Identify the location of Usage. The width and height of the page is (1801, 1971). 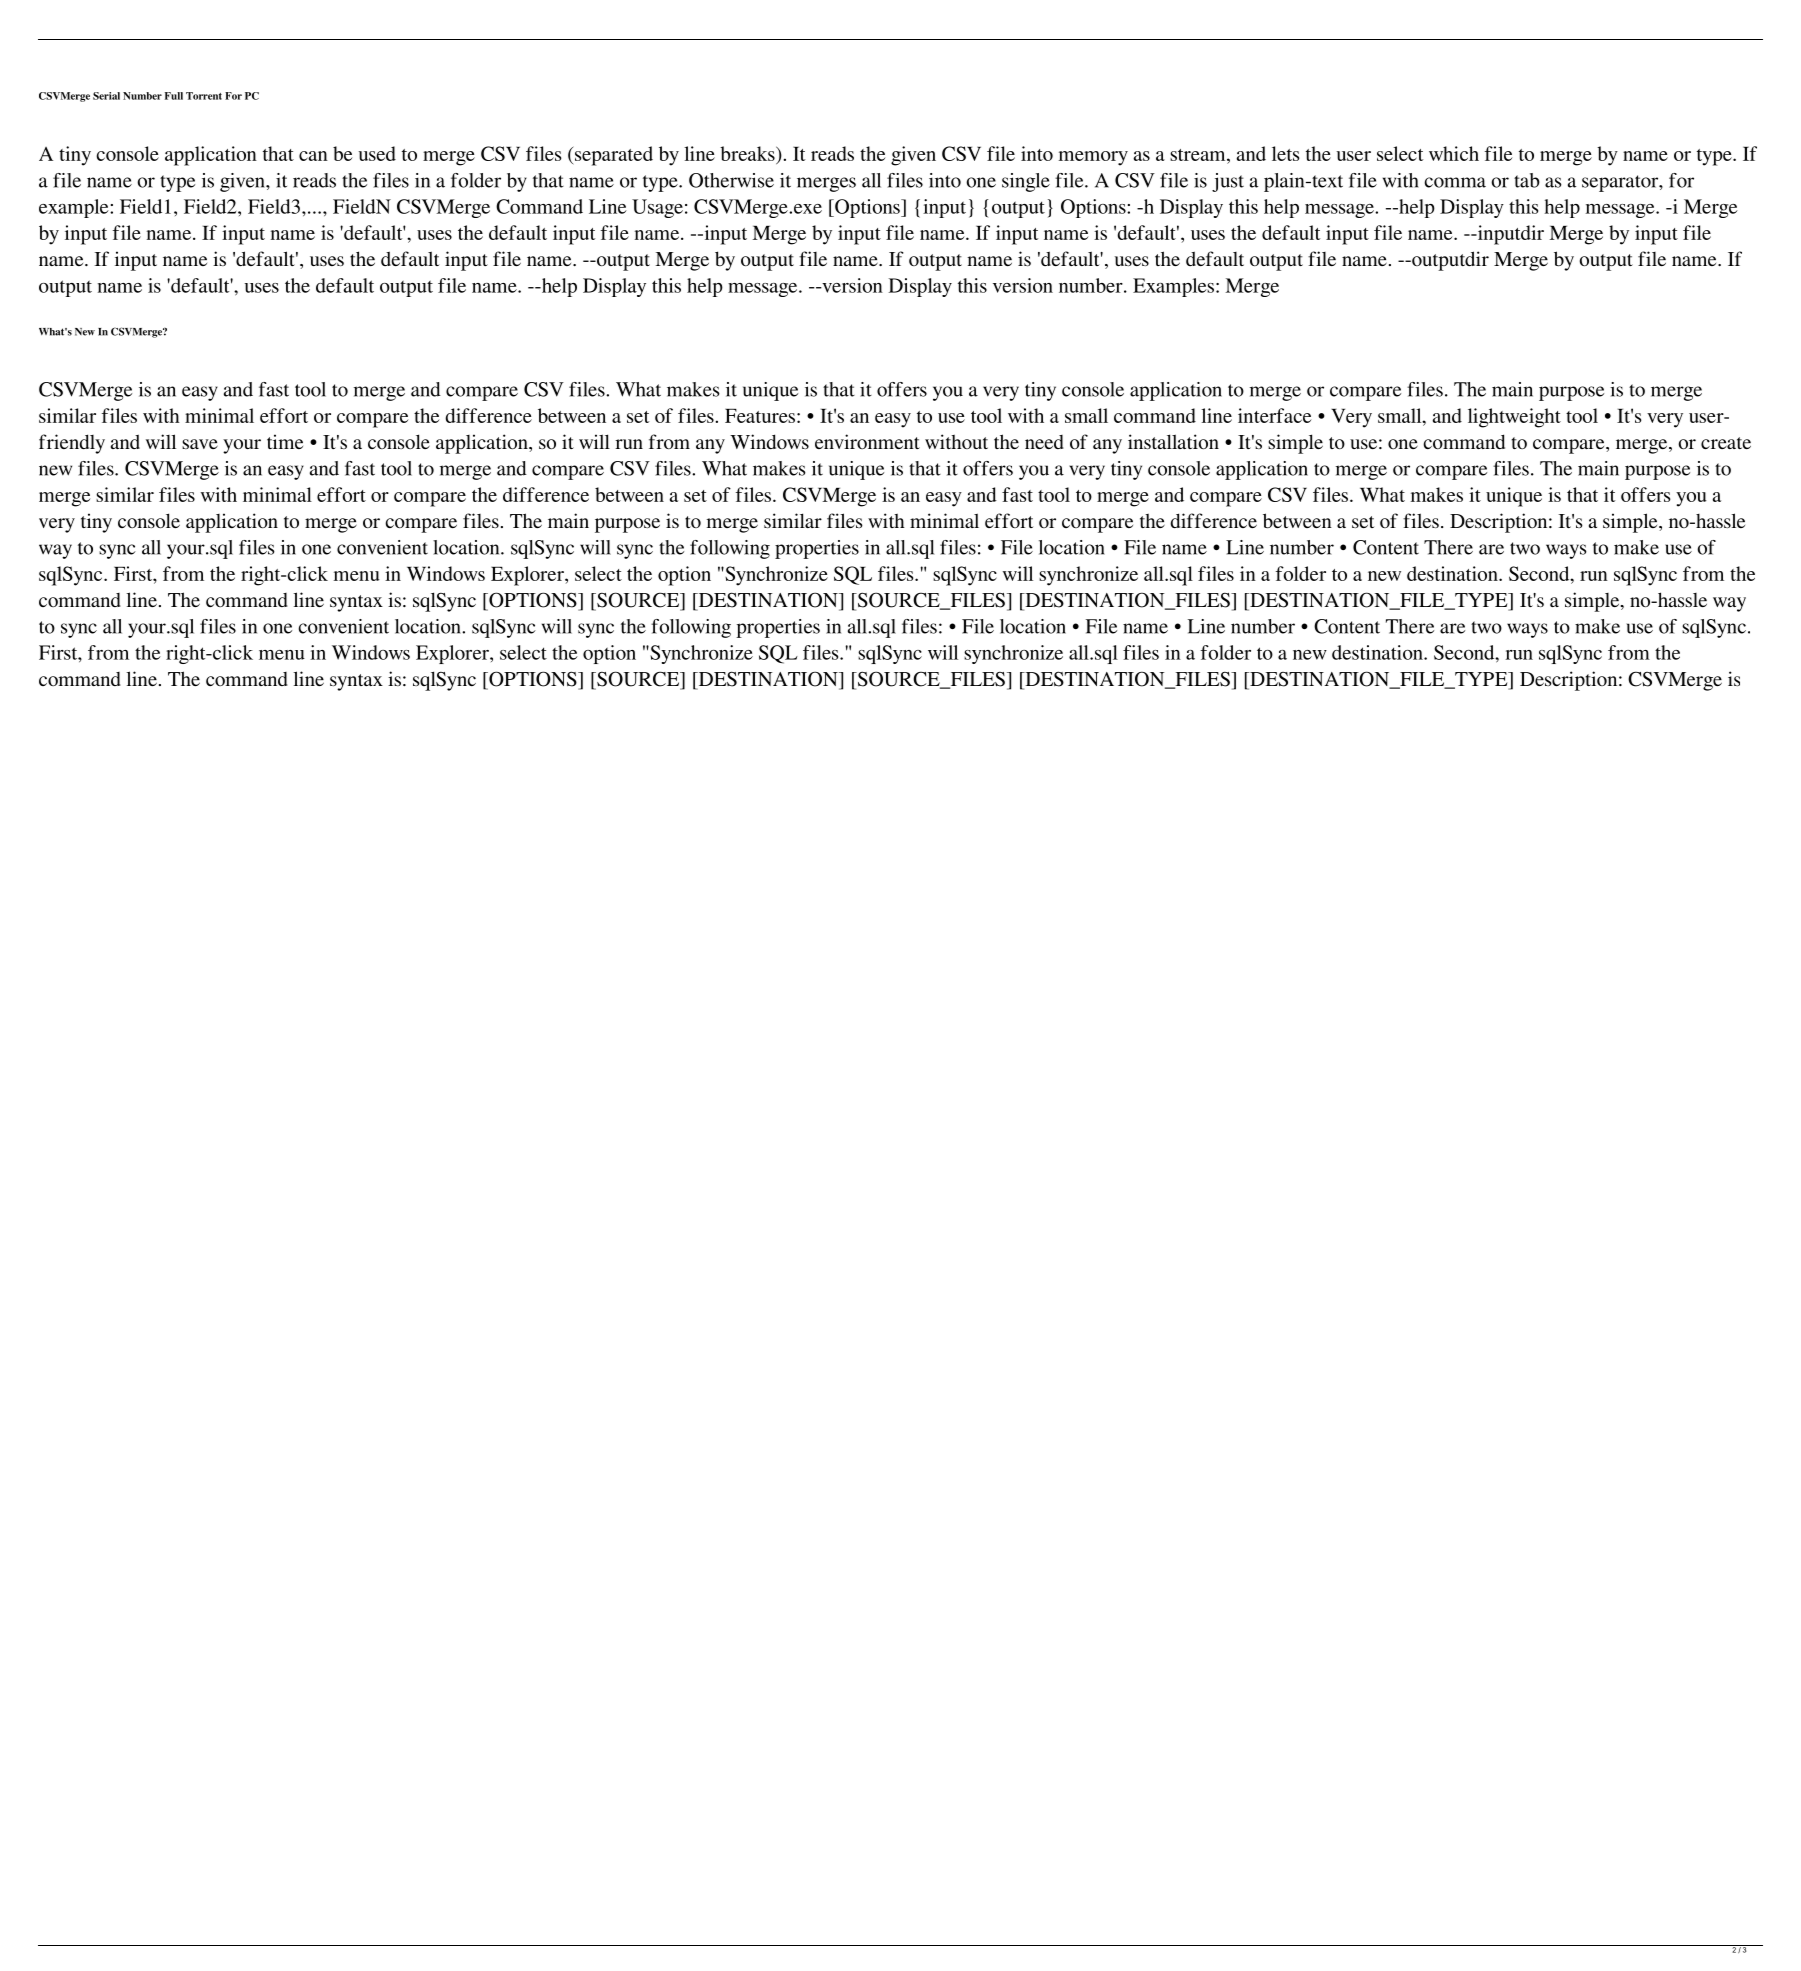
(657, 208).
